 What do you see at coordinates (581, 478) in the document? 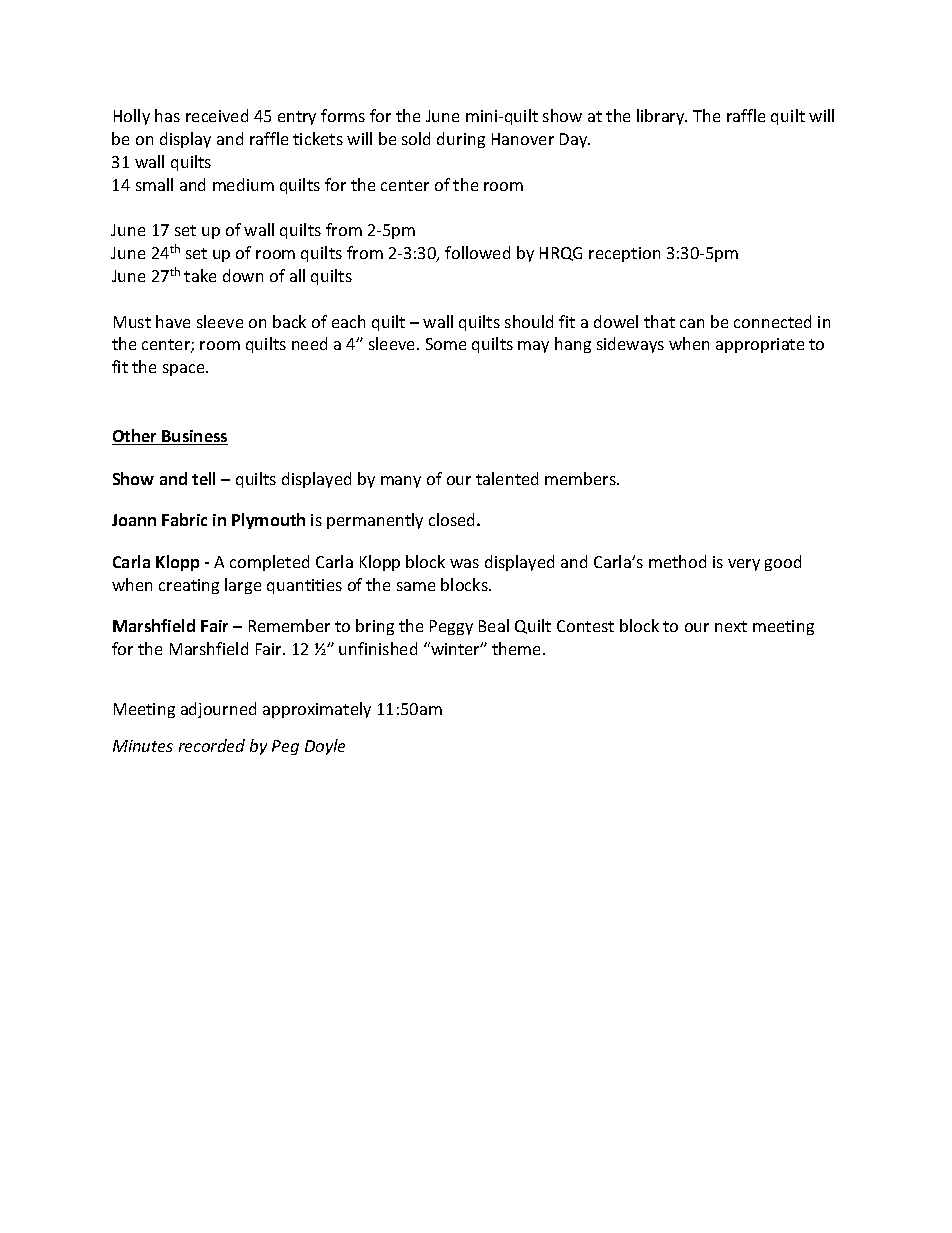
I see `members` at bounding box center [581, 478].
